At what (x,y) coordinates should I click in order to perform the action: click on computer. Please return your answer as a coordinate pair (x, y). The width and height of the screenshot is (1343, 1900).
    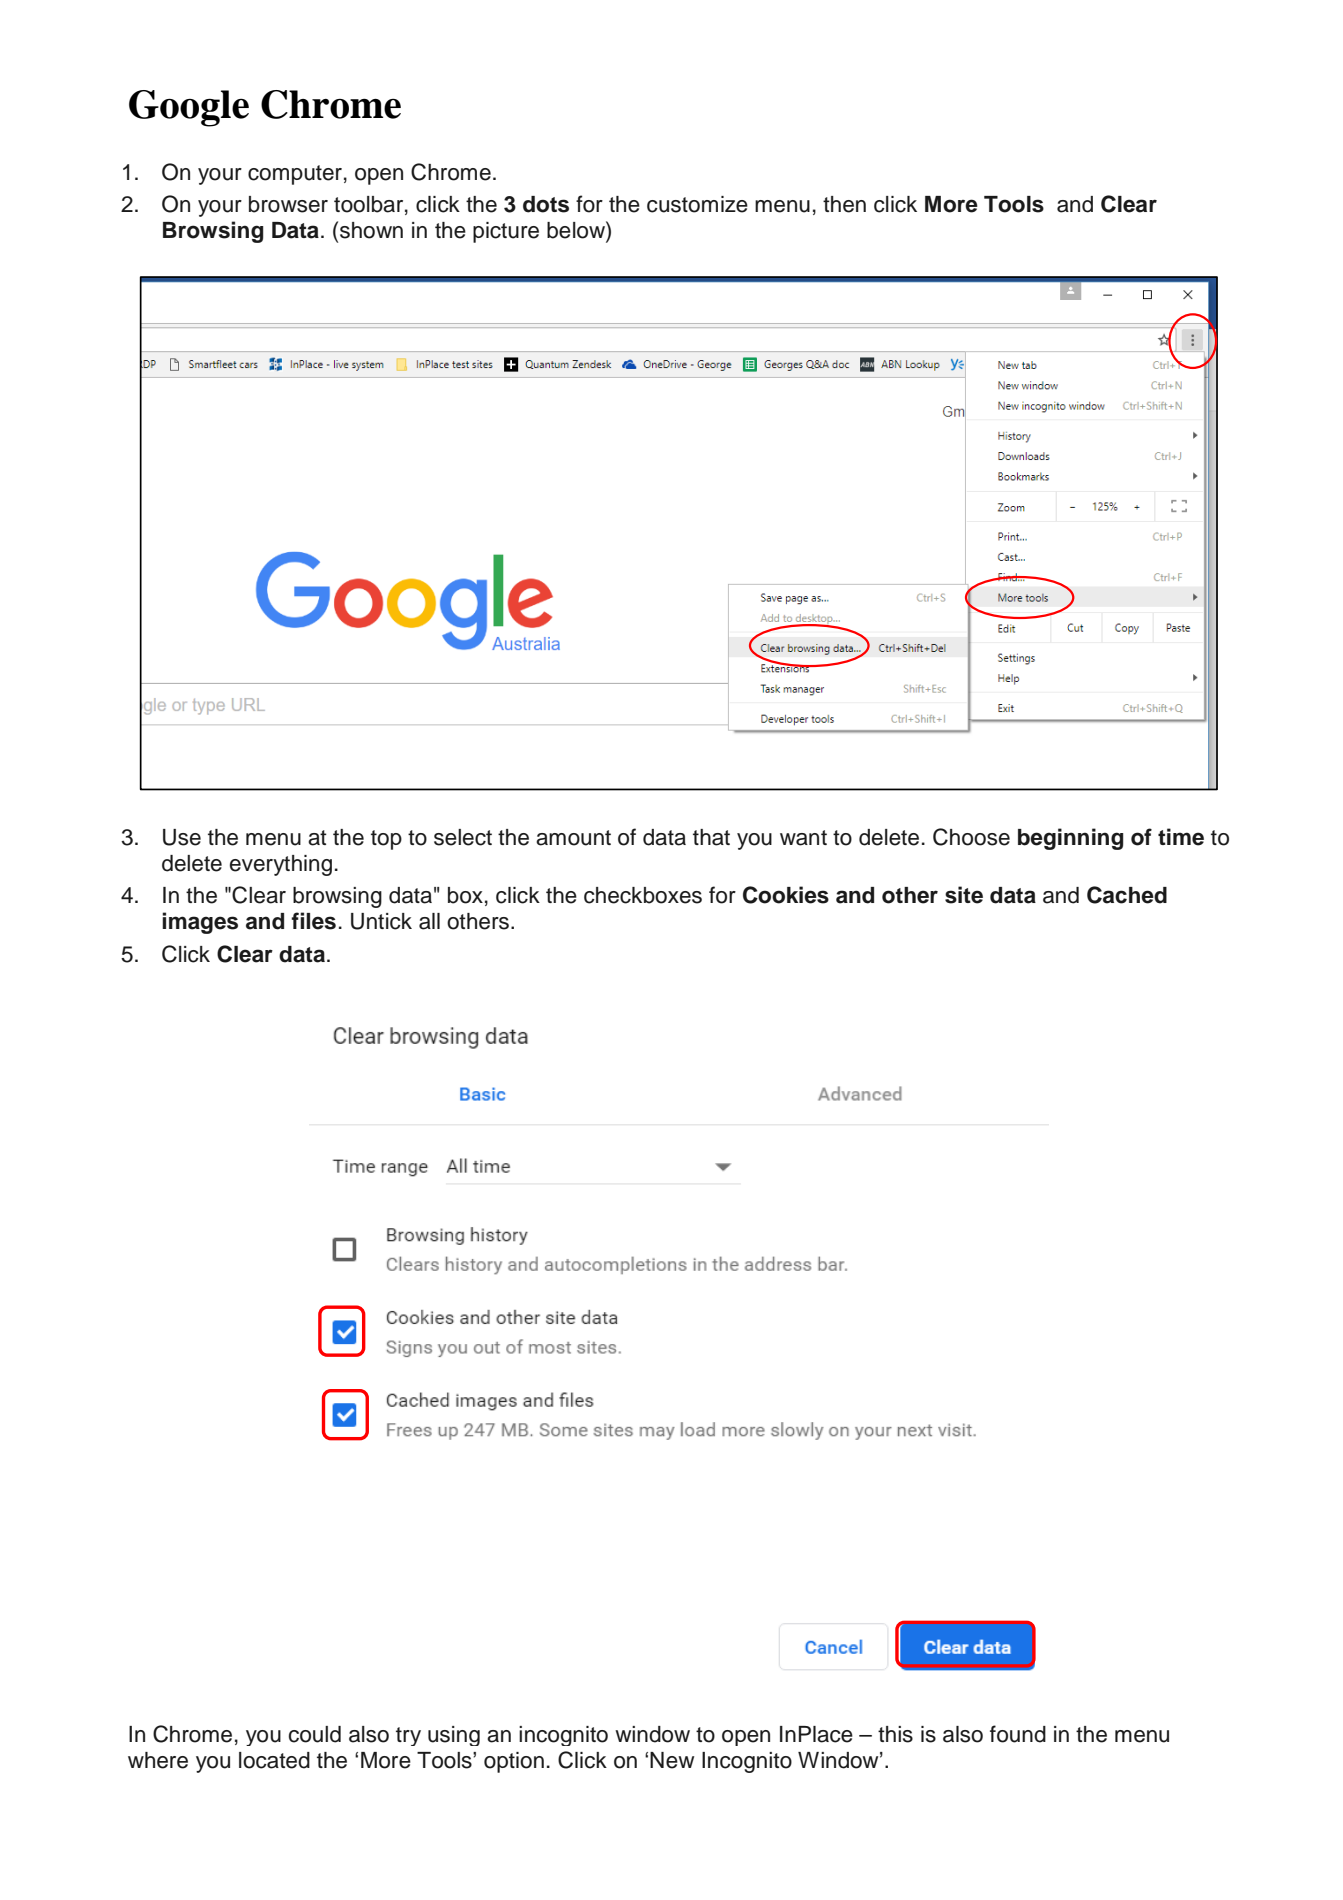
    Looking at the image, I should click on (295, 175).
